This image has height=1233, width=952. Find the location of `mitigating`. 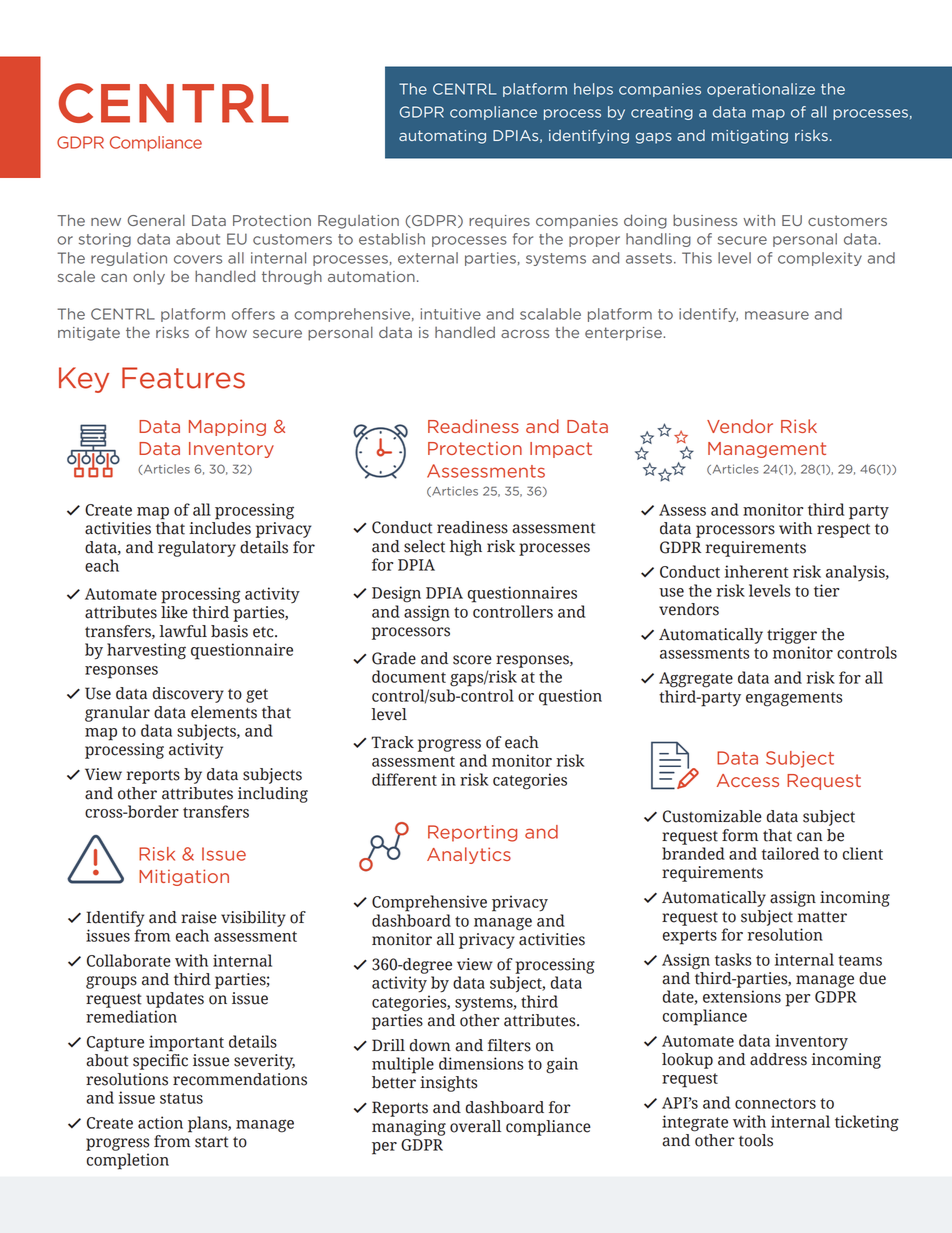

mitigating is located at coordinates (750, 137).
